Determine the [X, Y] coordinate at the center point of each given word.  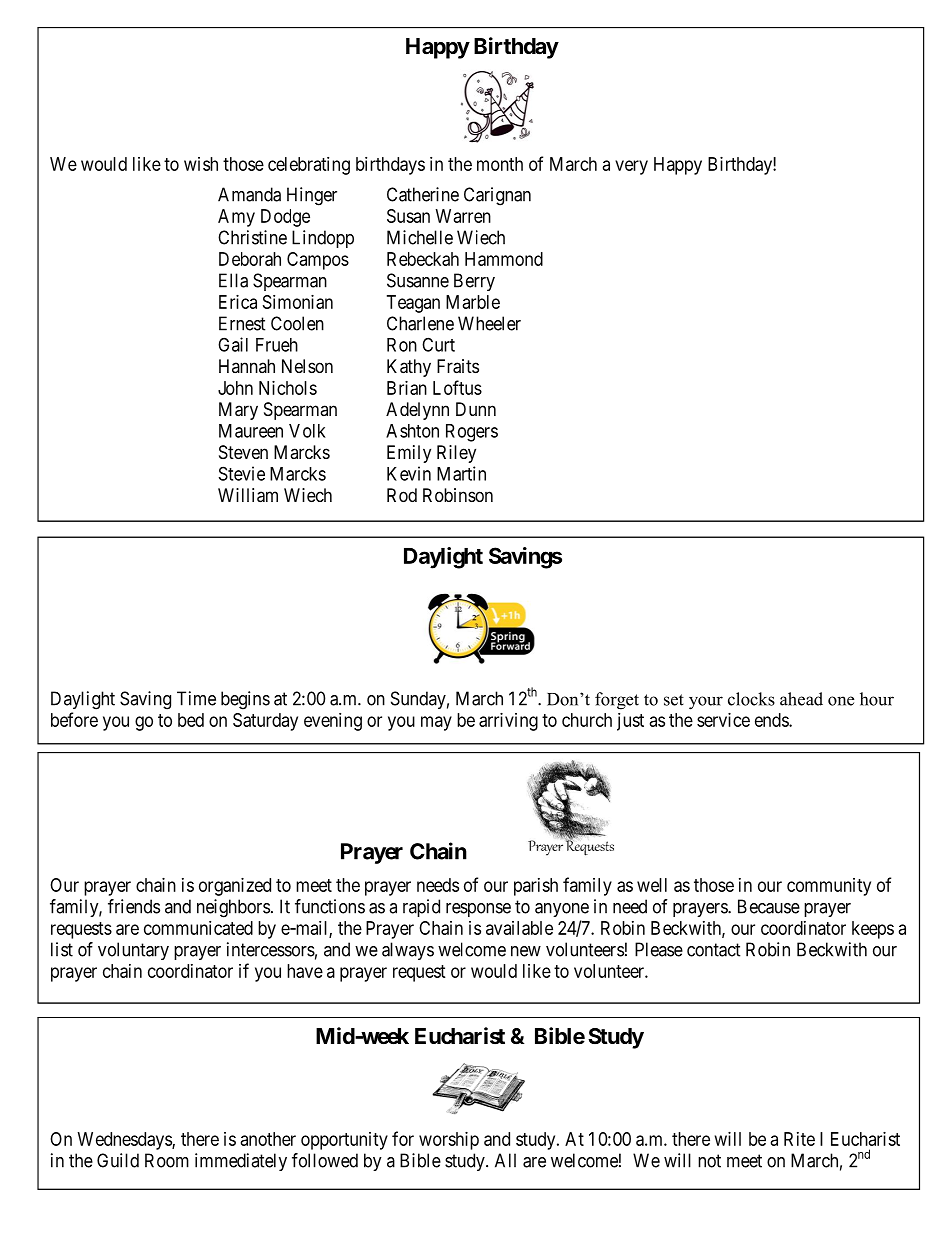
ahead [801, 699]
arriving [508, 722]
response [478, 910]
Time [196, 698]
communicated [198, 928]
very [631, 167]
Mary [238, 411]
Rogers [472, 433]
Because [769, 906]
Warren [463, 216]
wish [201, 164]
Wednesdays [125, 1141]
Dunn [476, 409]
